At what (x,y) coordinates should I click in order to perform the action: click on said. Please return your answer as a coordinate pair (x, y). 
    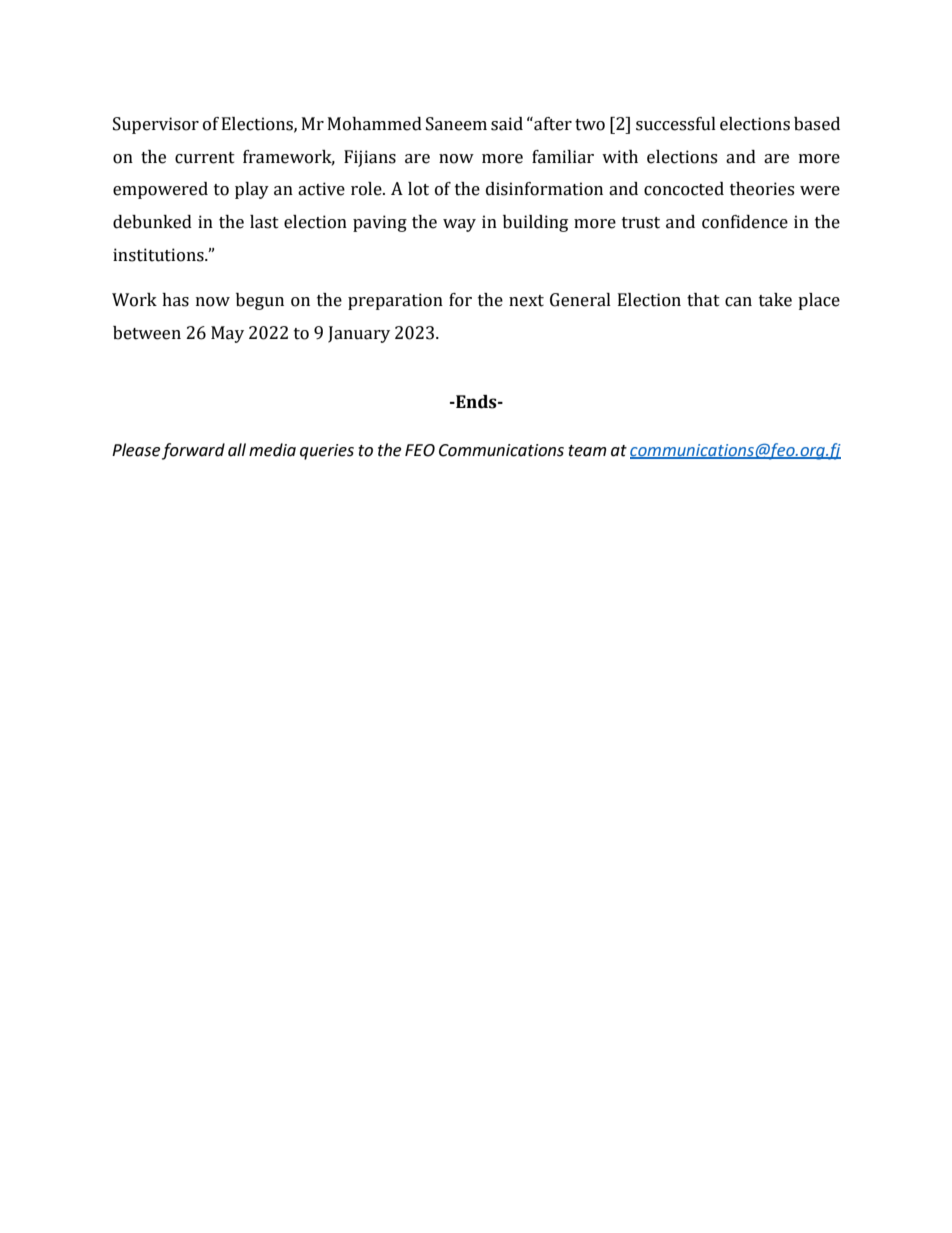
    Looking at the image, I should click on (507, 124).
